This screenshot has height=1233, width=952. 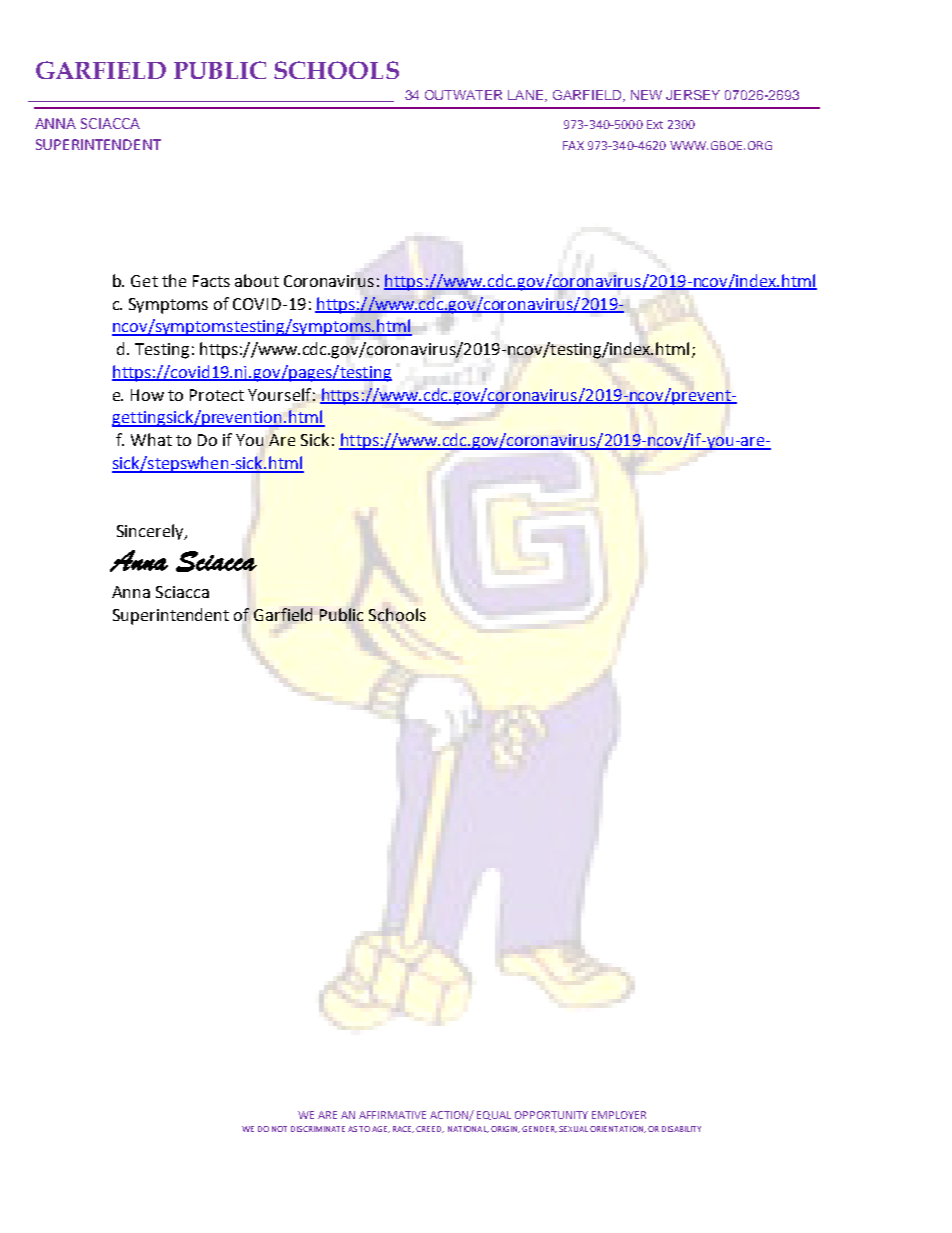 What do you see at coordinates (211, 281) in the screenshot?
I see `Facts` at bounding box center [211, 281].
